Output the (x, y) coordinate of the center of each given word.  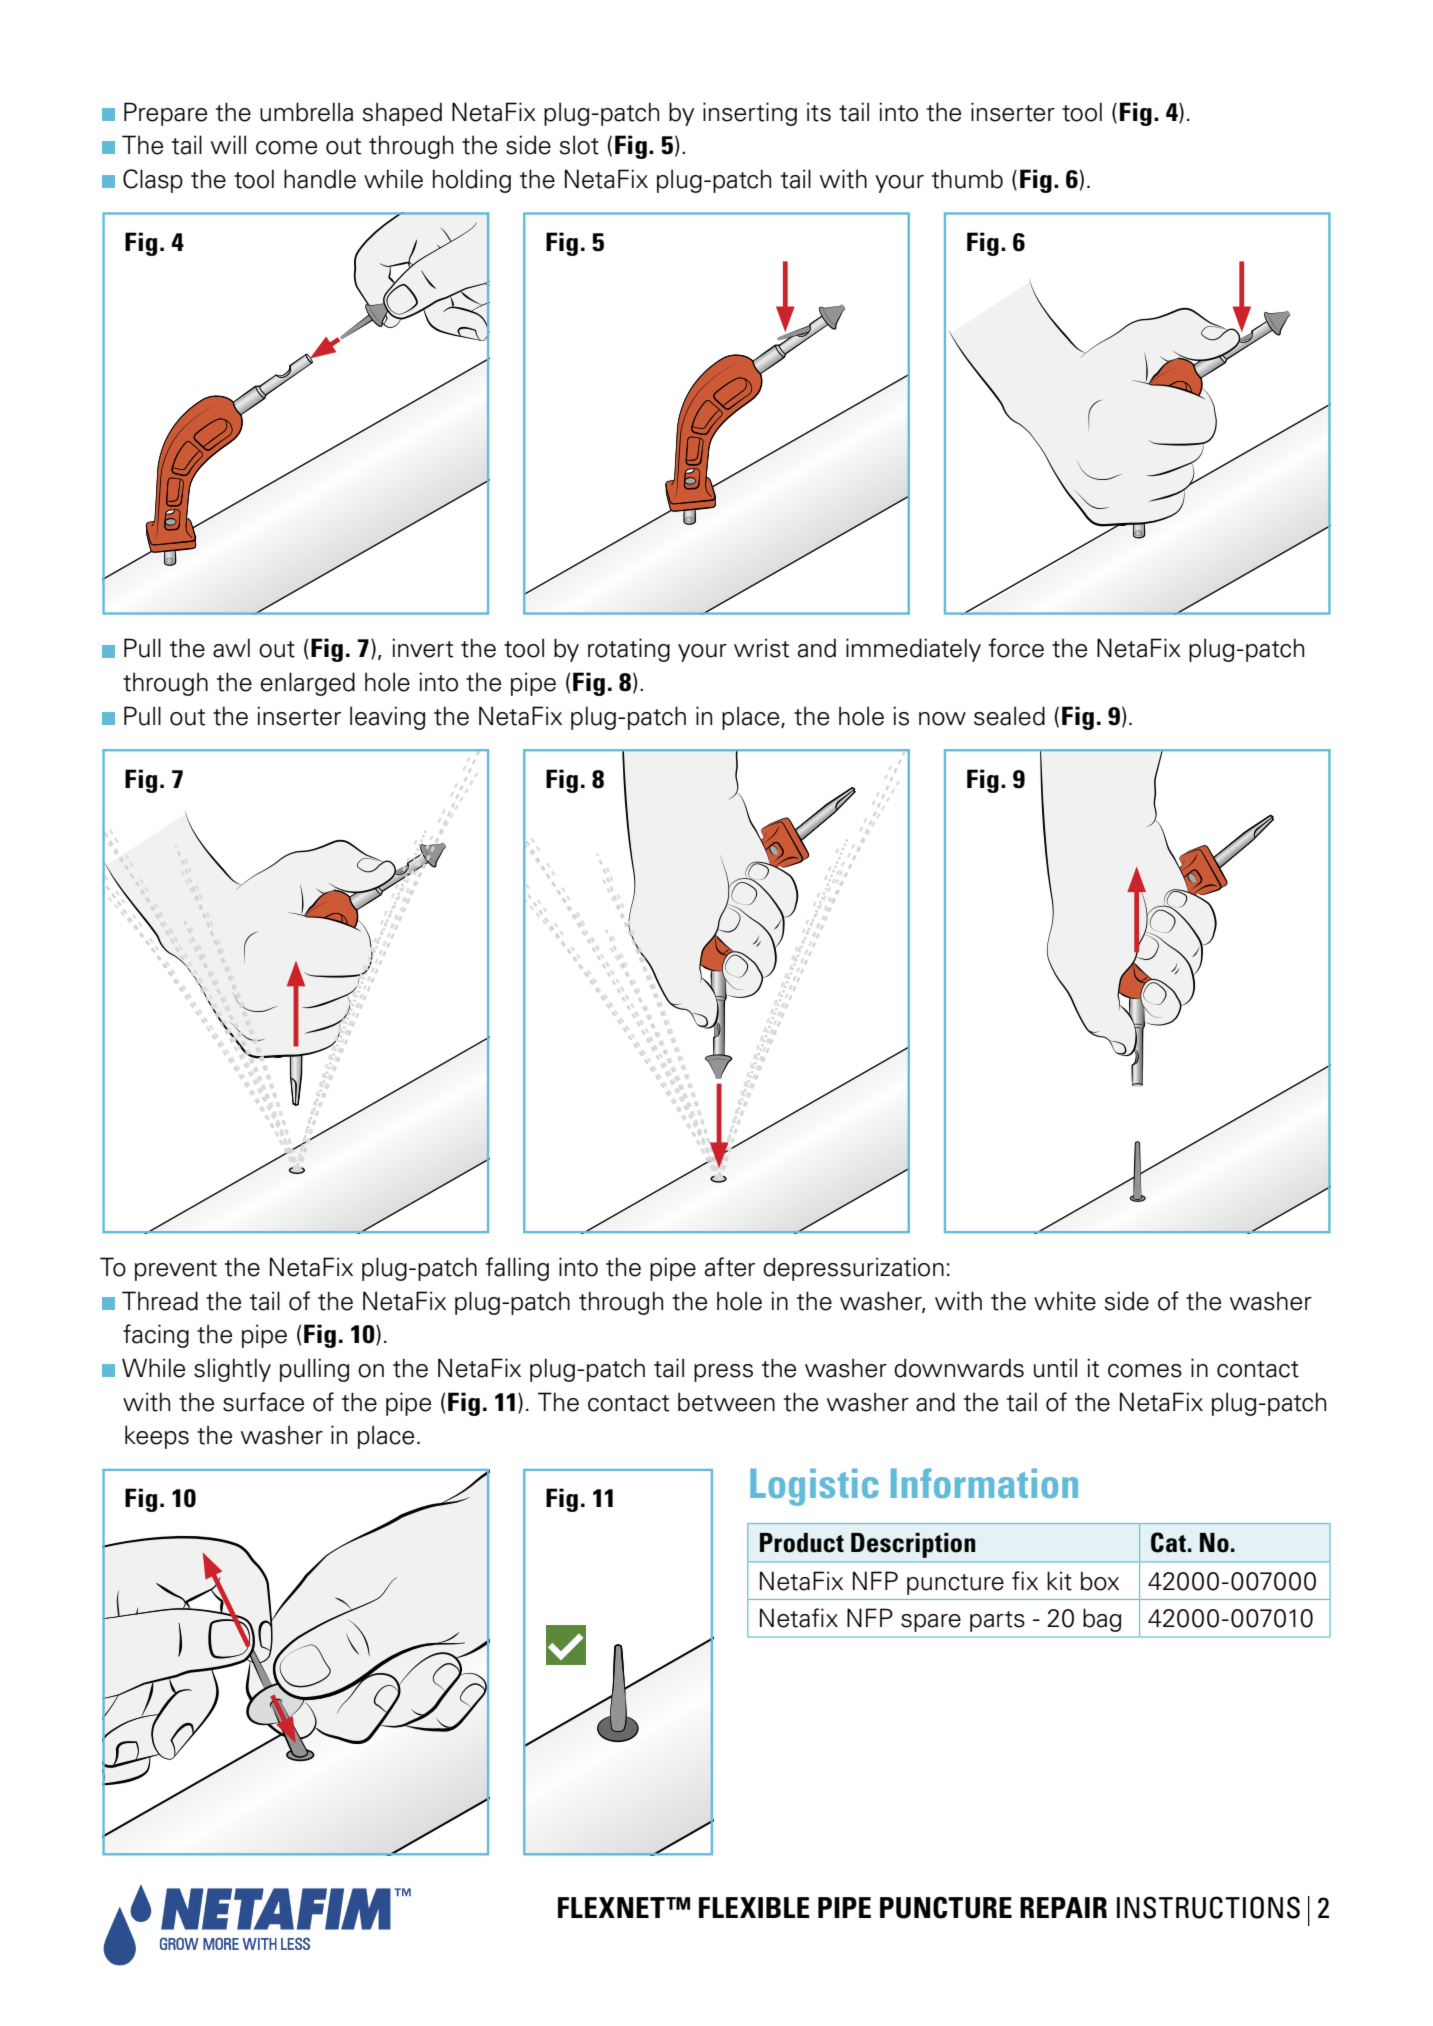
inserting (750, 114)
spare (931, 1623)
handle (320, 179)
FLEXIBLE (754, 1907)
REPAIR (1063, 1907)
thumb (967, 179)
